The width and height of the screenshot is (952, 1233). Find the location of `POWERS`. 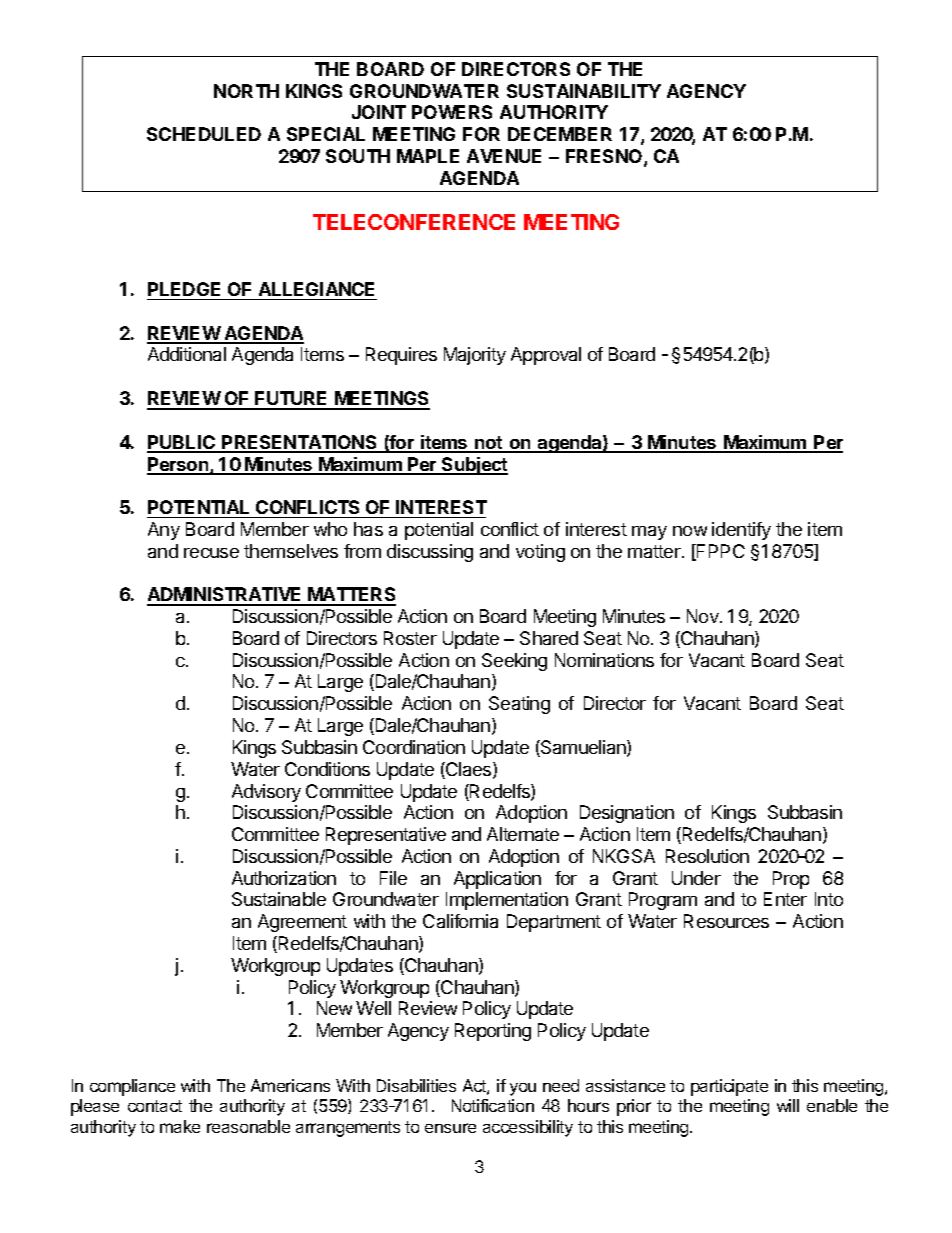

POWERS is located at coordinates (452, 112).
